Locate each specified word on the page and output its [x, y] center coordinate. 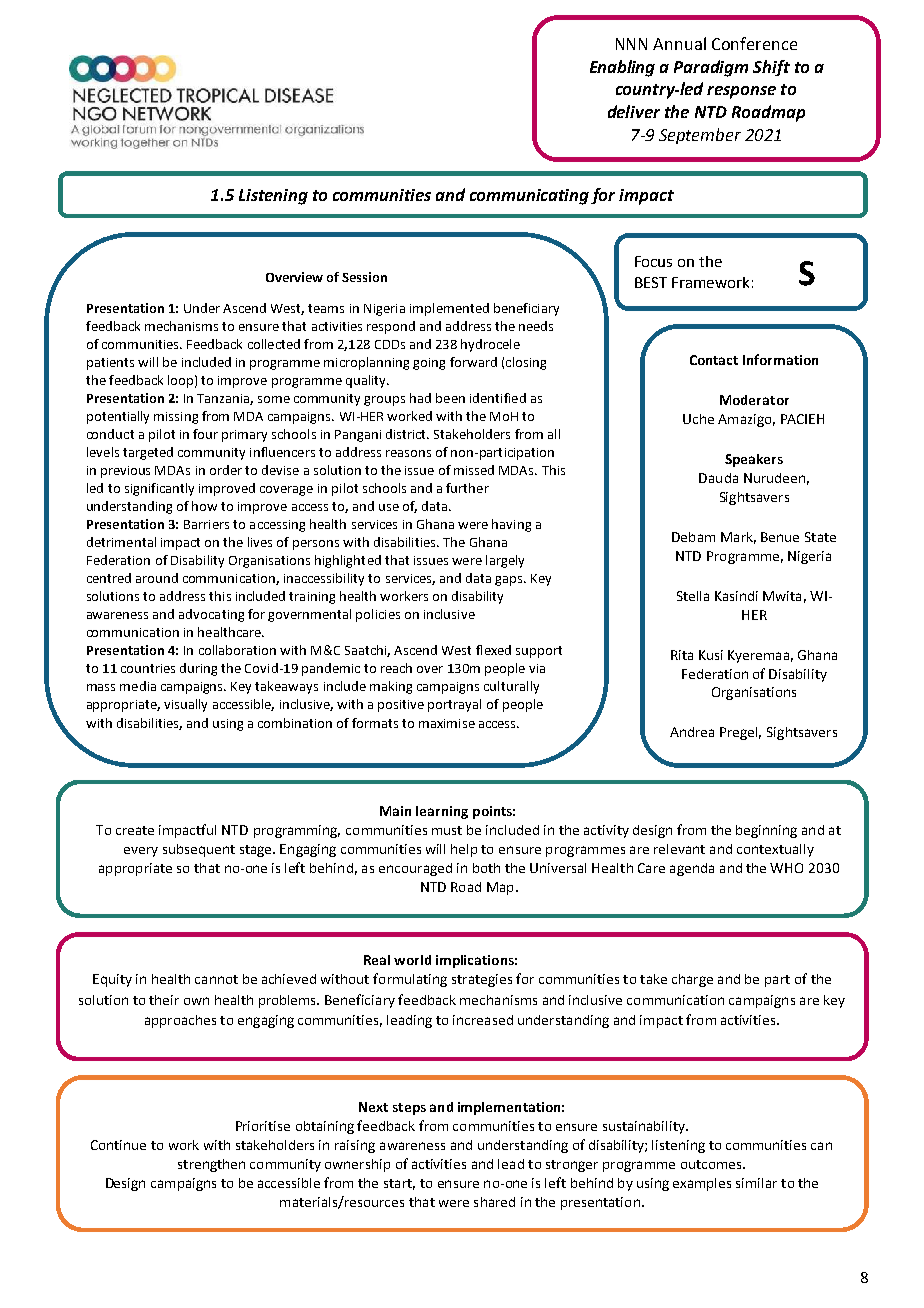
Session [364, 277]
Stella [693, 596]
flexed [493, 650]
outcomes [712, 1164]
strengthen [211, 1165]
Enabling [622, 68]
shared [494, 1202]
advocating [211, 615]
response [741, 92]
